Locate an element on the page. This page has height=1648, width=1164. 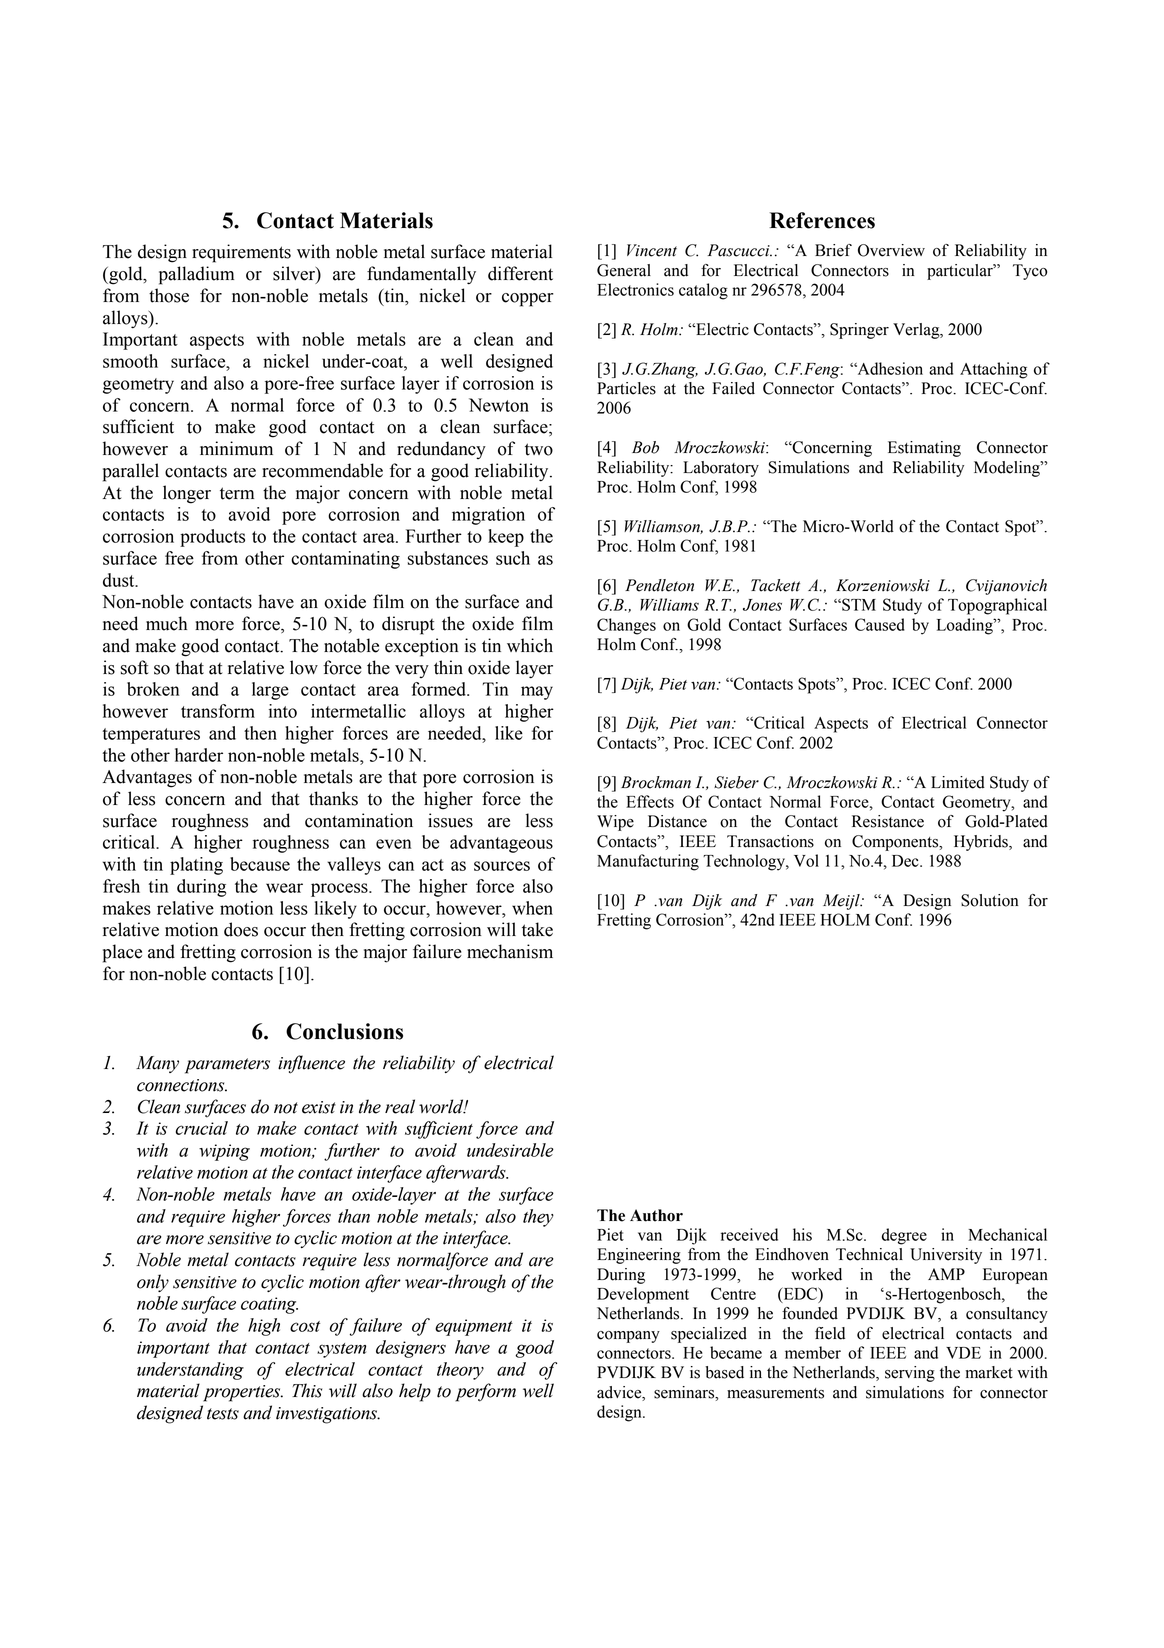
Overview is located at coordinates (891, 250).
